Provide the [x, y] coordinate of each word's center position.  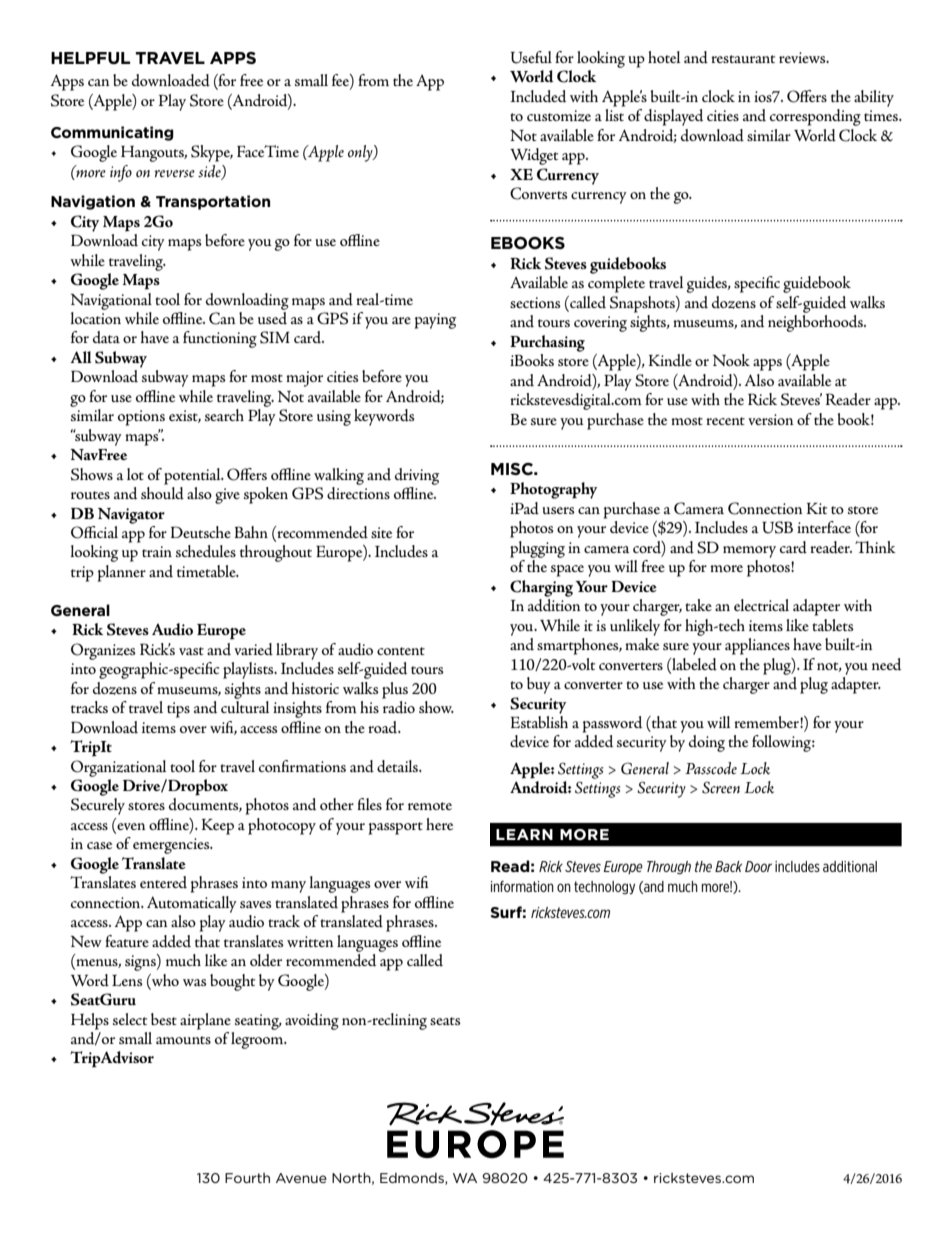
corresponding [815, 117]
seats [445, 1021]
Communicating [112, 133]
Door [758, 866]
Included [538, 96]
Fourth [247, 1178]
